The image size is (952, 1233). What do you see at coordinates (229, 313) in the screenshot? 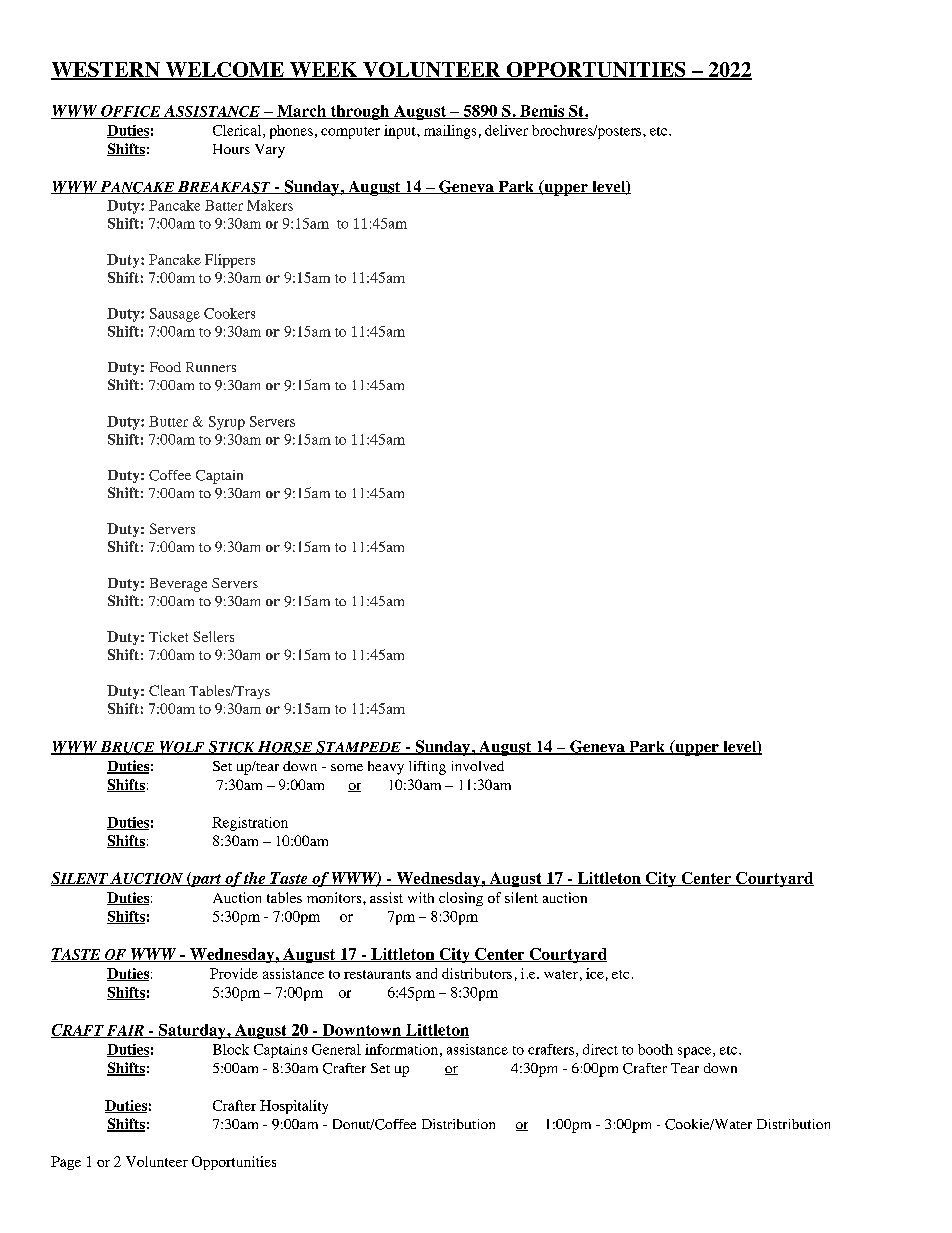
I see `Cookers` at bounding box center [229, 313].
